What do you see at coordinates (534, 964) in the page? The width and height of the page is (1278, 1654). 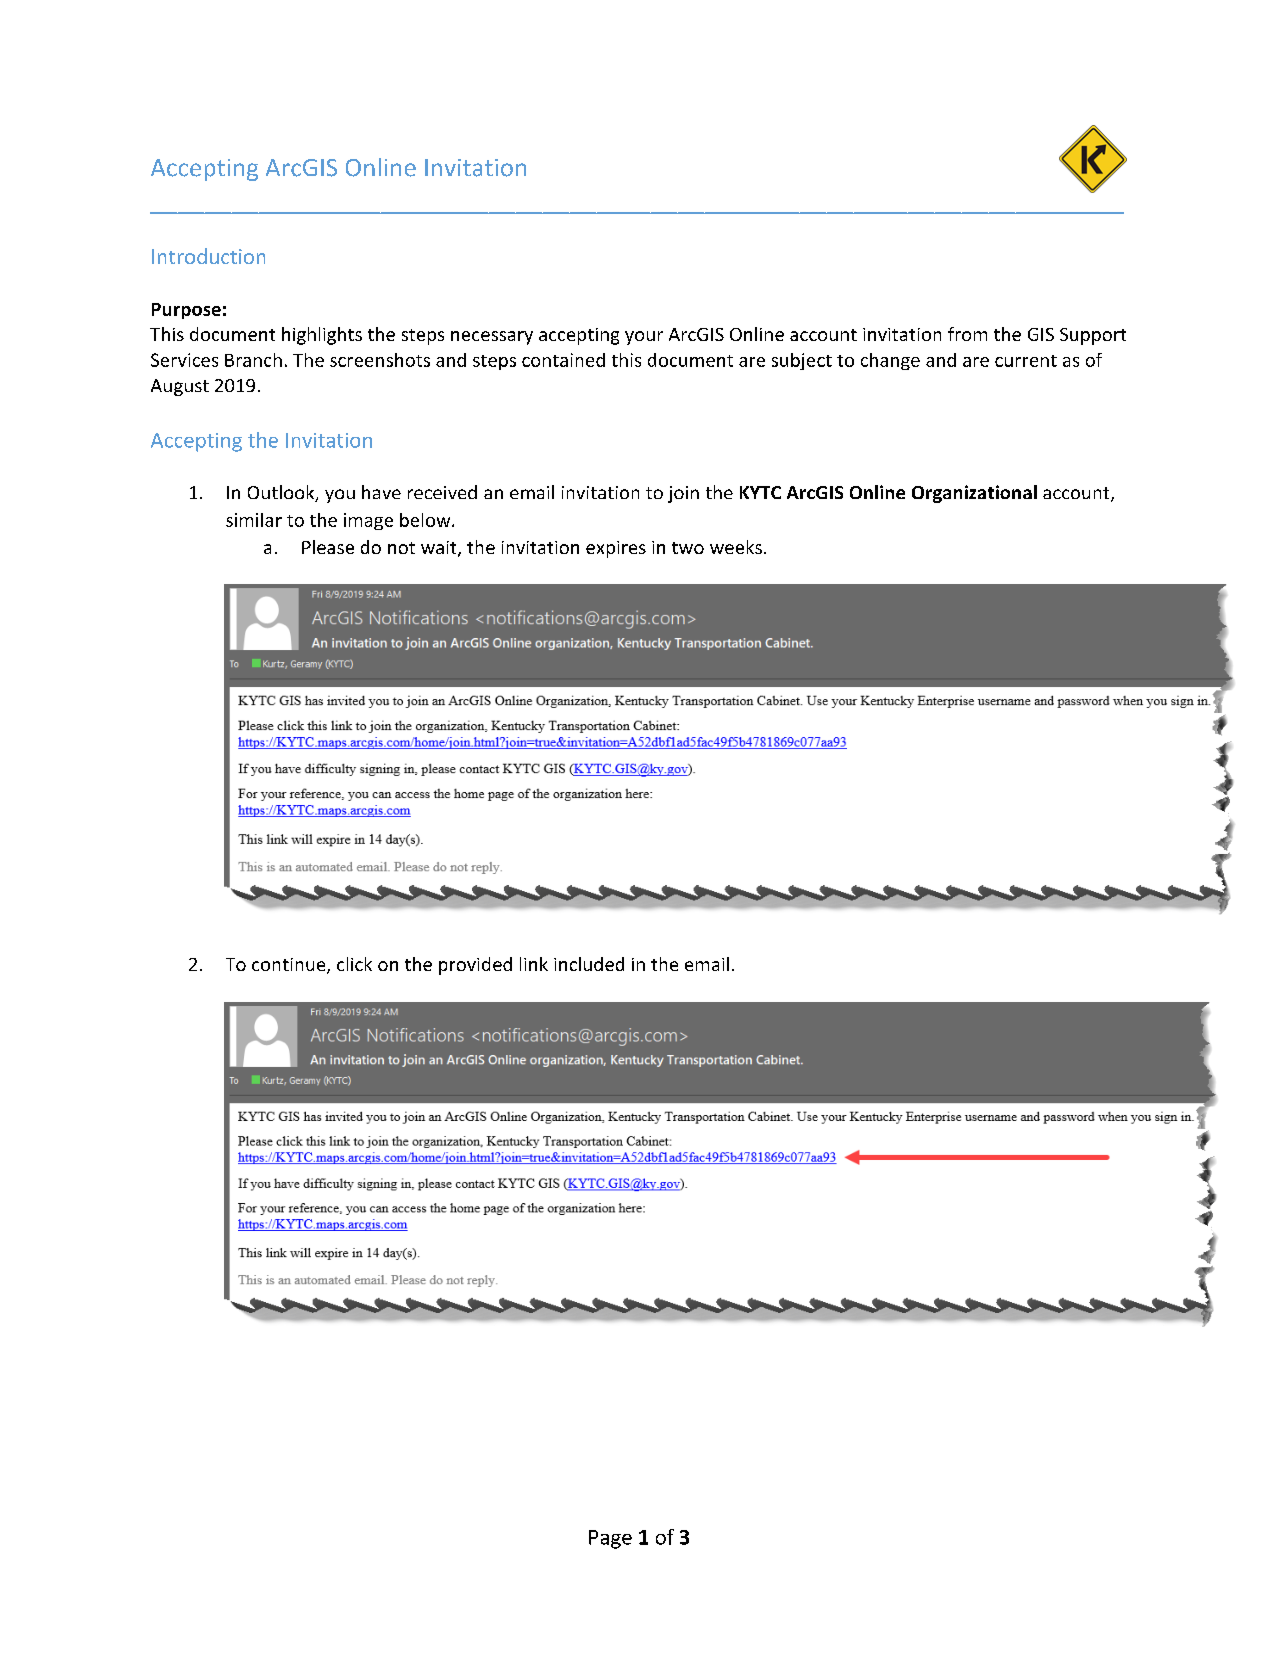 I see `link` at bounding box center [534, 964].
